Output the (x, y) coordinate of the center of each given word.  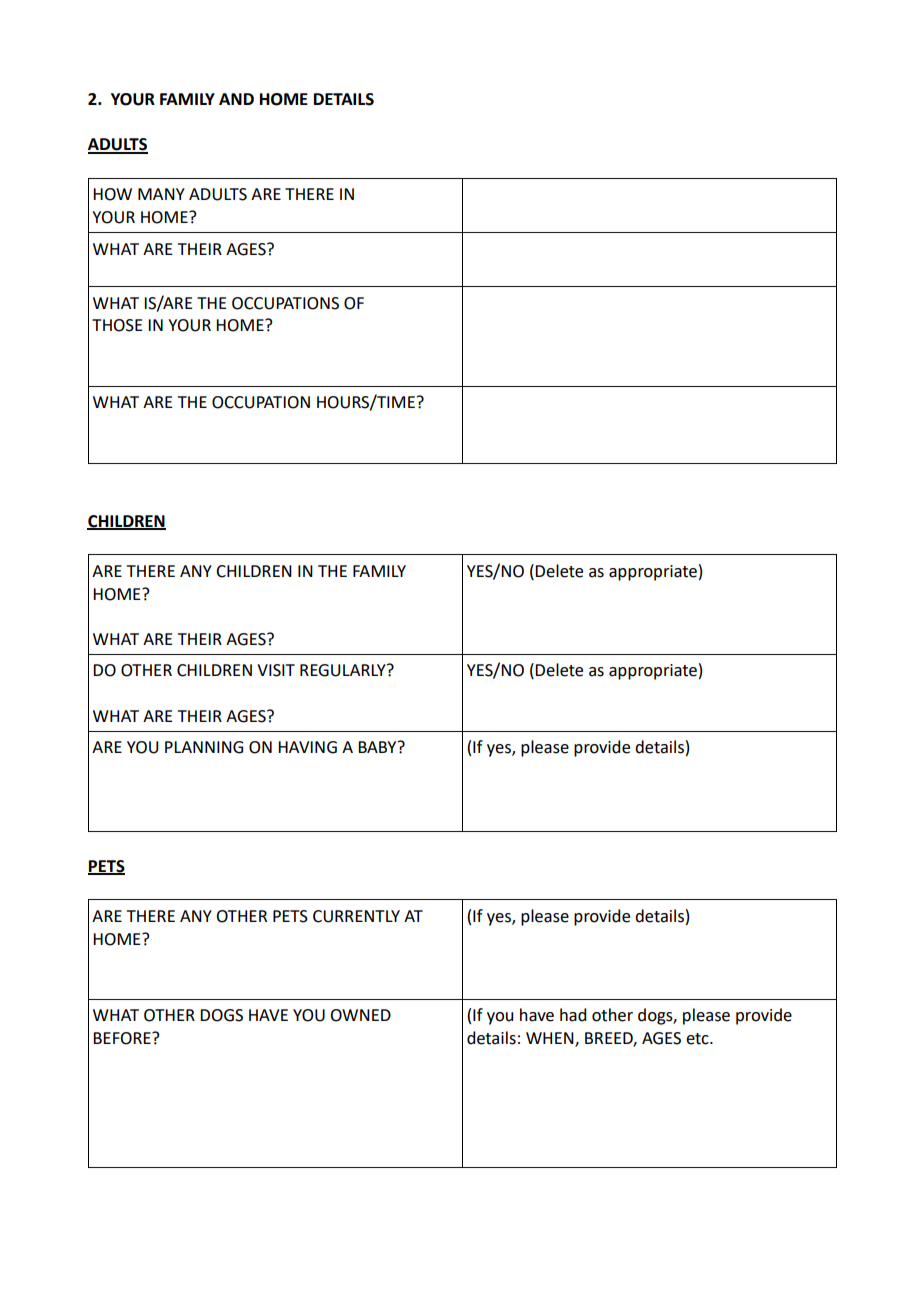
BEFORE (123, 1038)
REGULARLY (344, 670)
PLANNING (204, 747)
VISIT (276, 670)
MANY (161, 194)
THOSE (117, 325)
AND (236, 99)
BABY (378, 747)
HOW (112, 194)
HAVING (307, 747)
